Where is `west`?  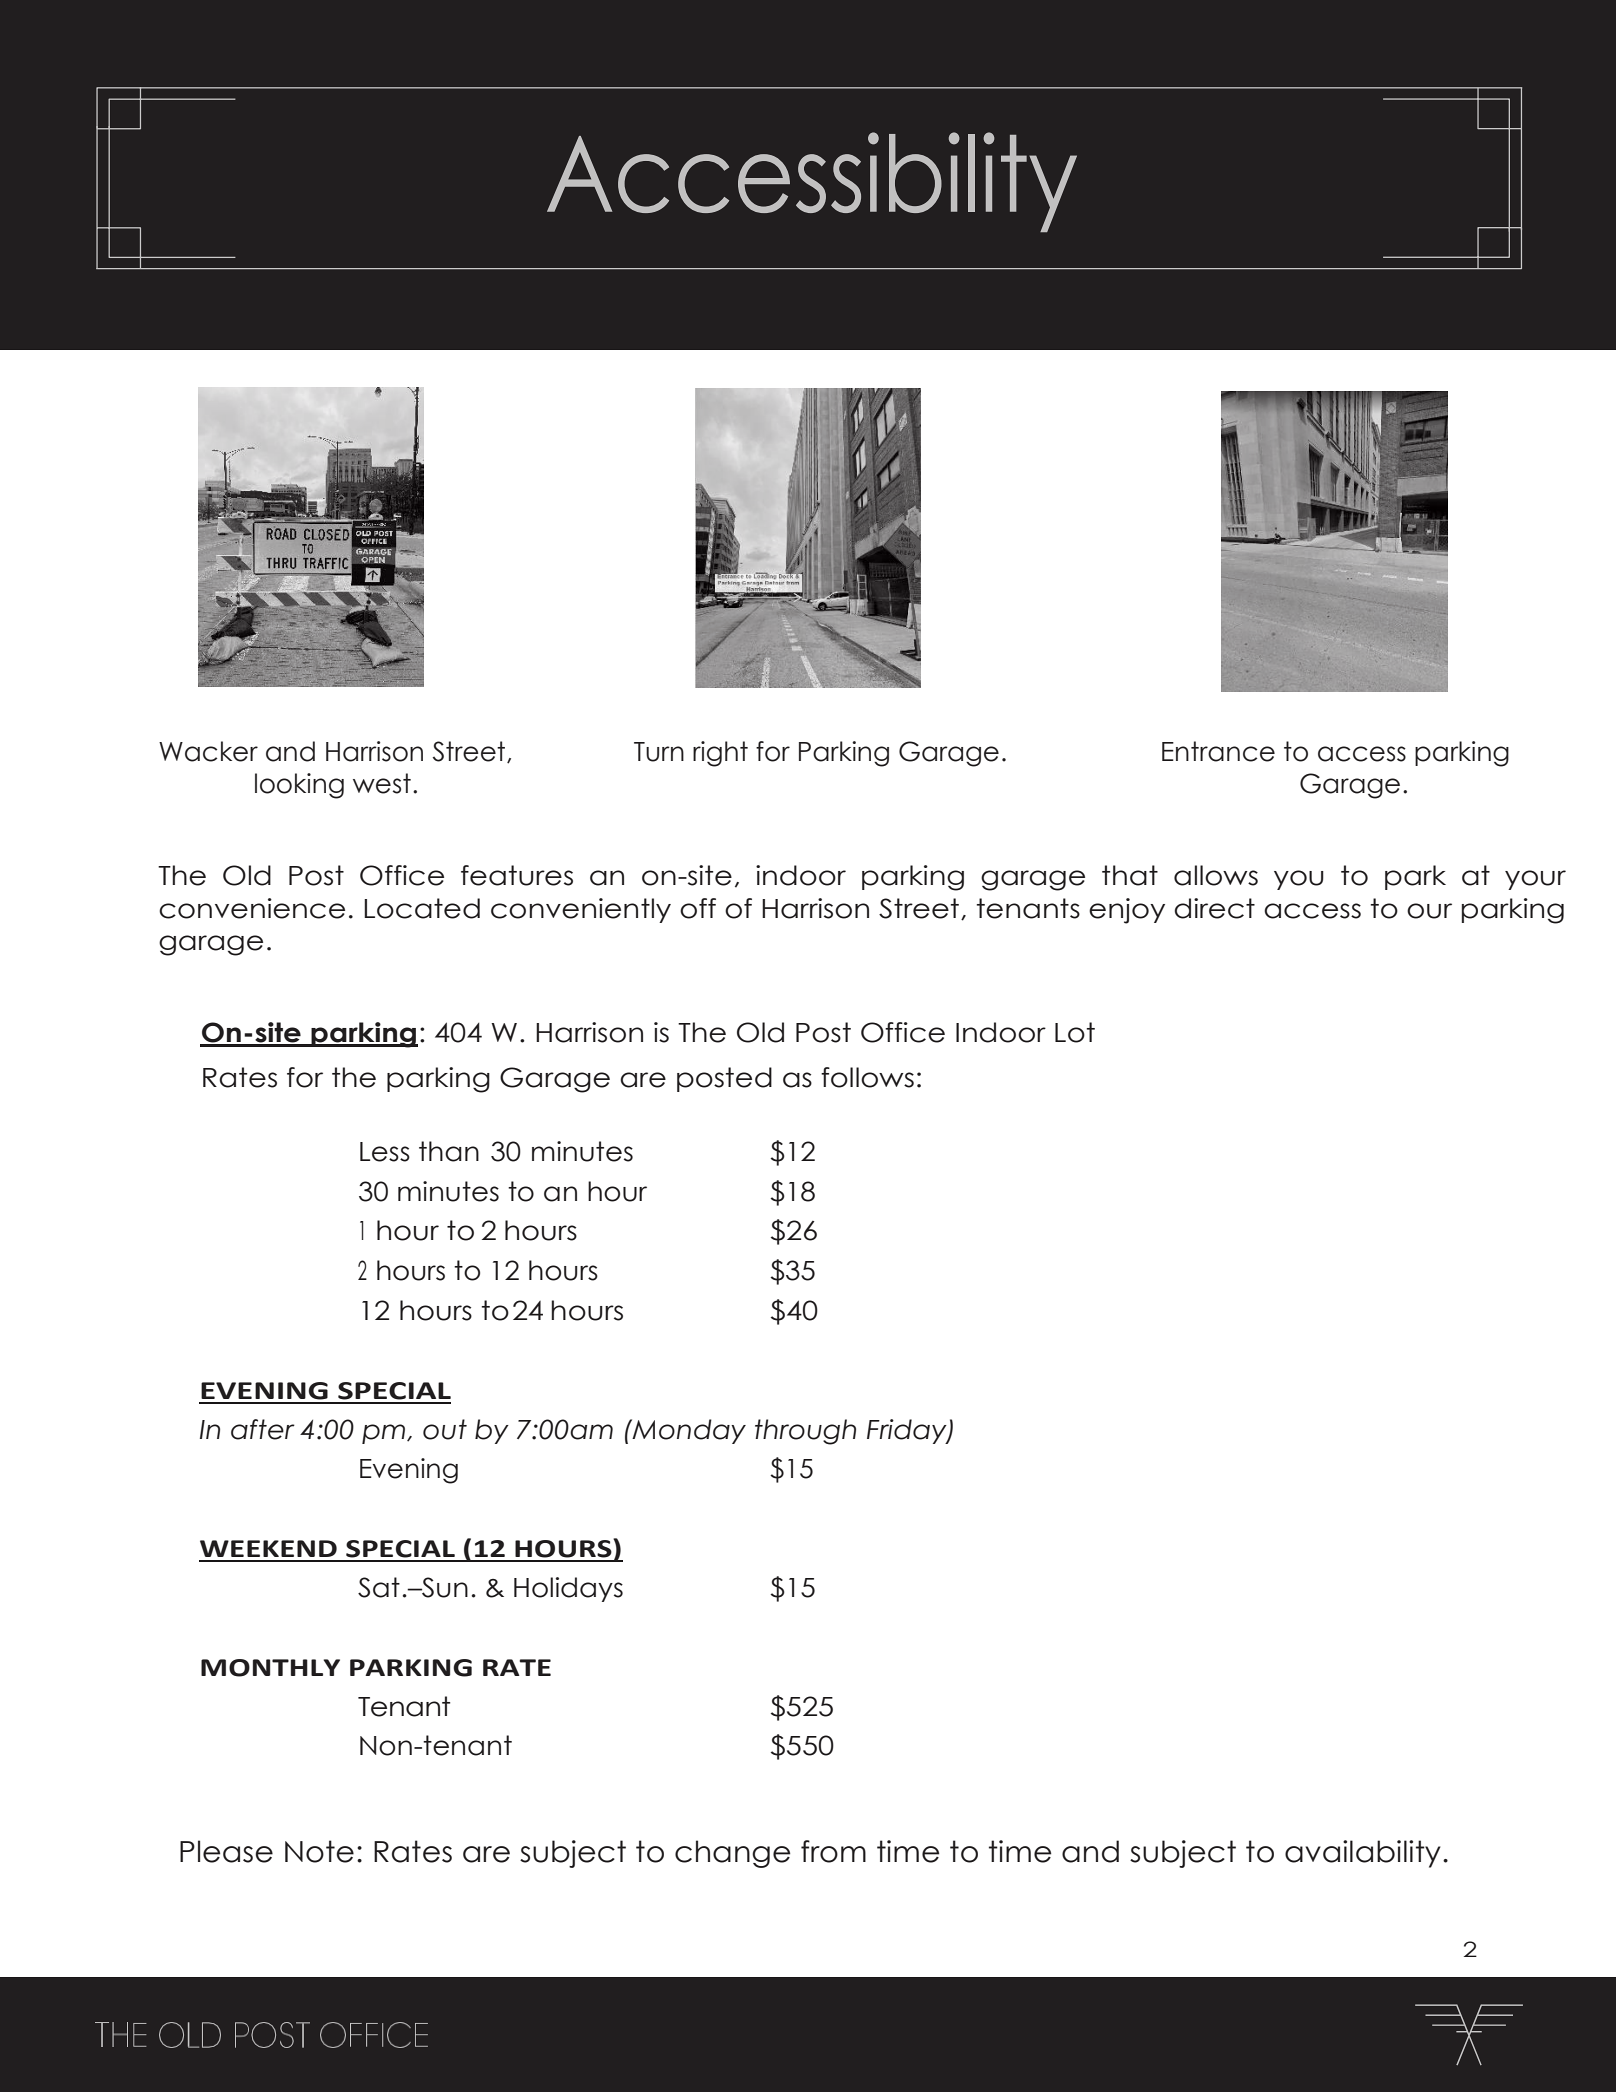
west is located at coordinates (382, 783).
